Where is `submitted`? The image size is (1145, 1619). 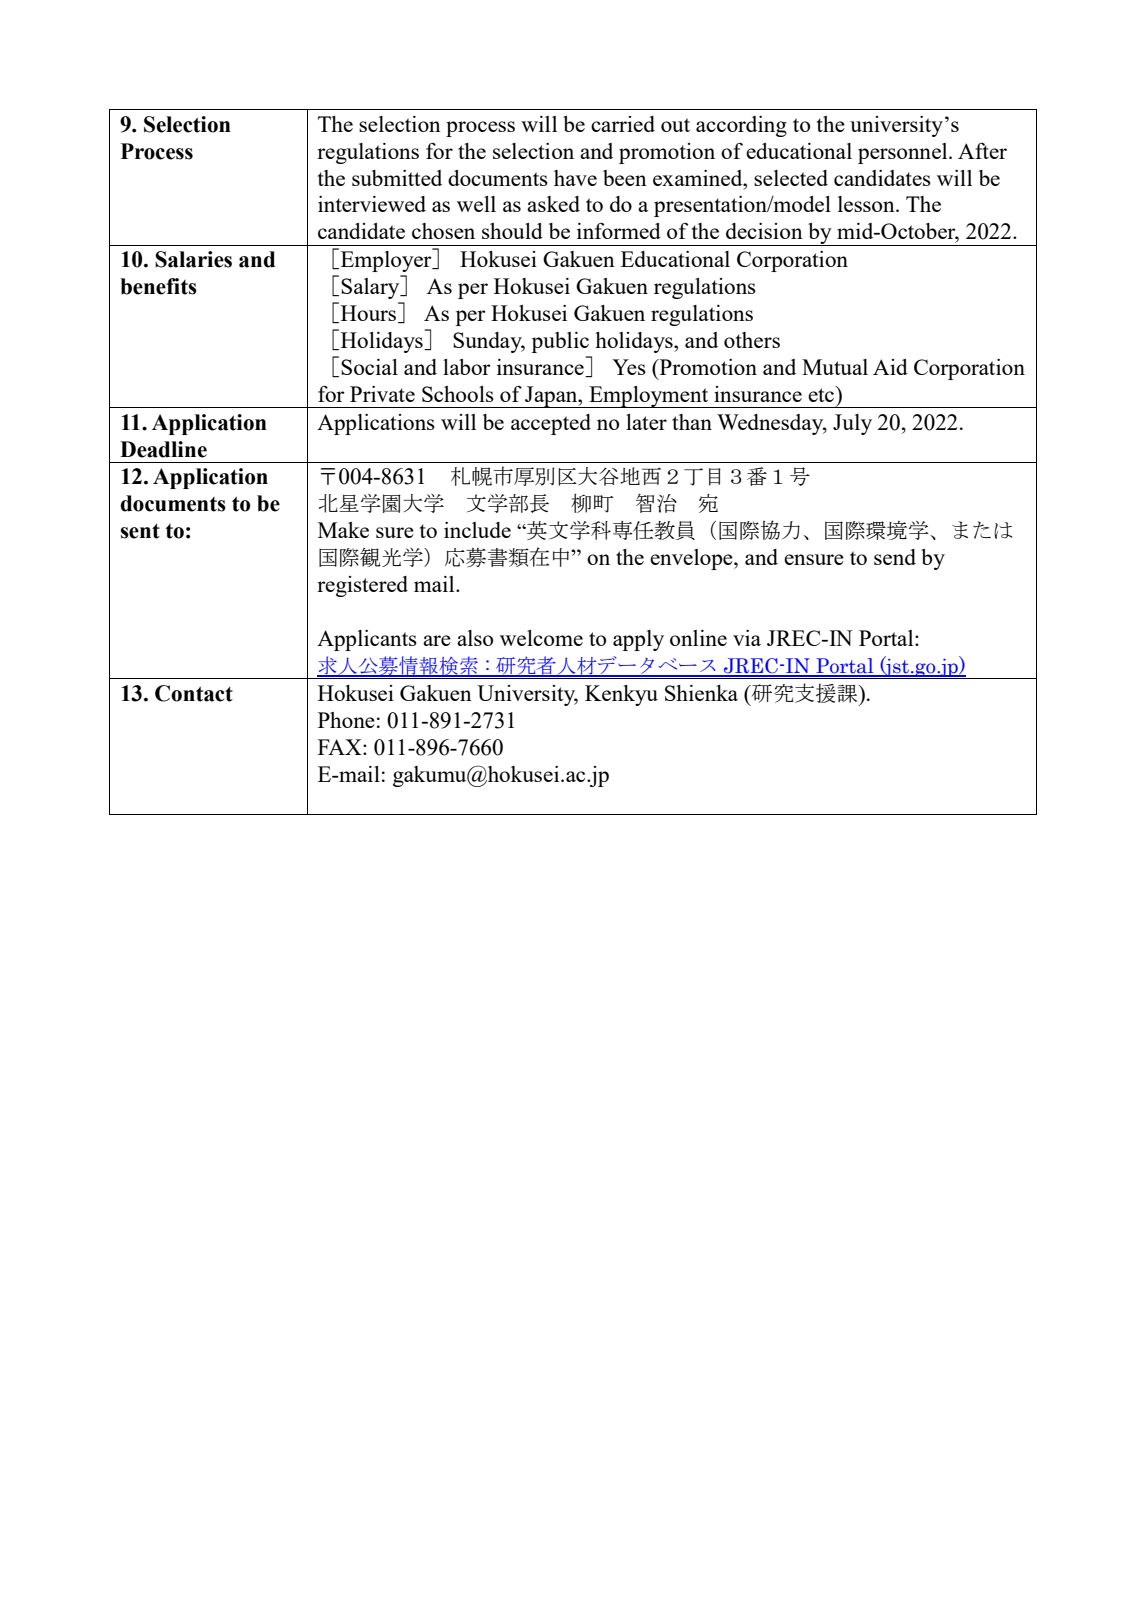
submitted is located at coordinates (397, 178).
